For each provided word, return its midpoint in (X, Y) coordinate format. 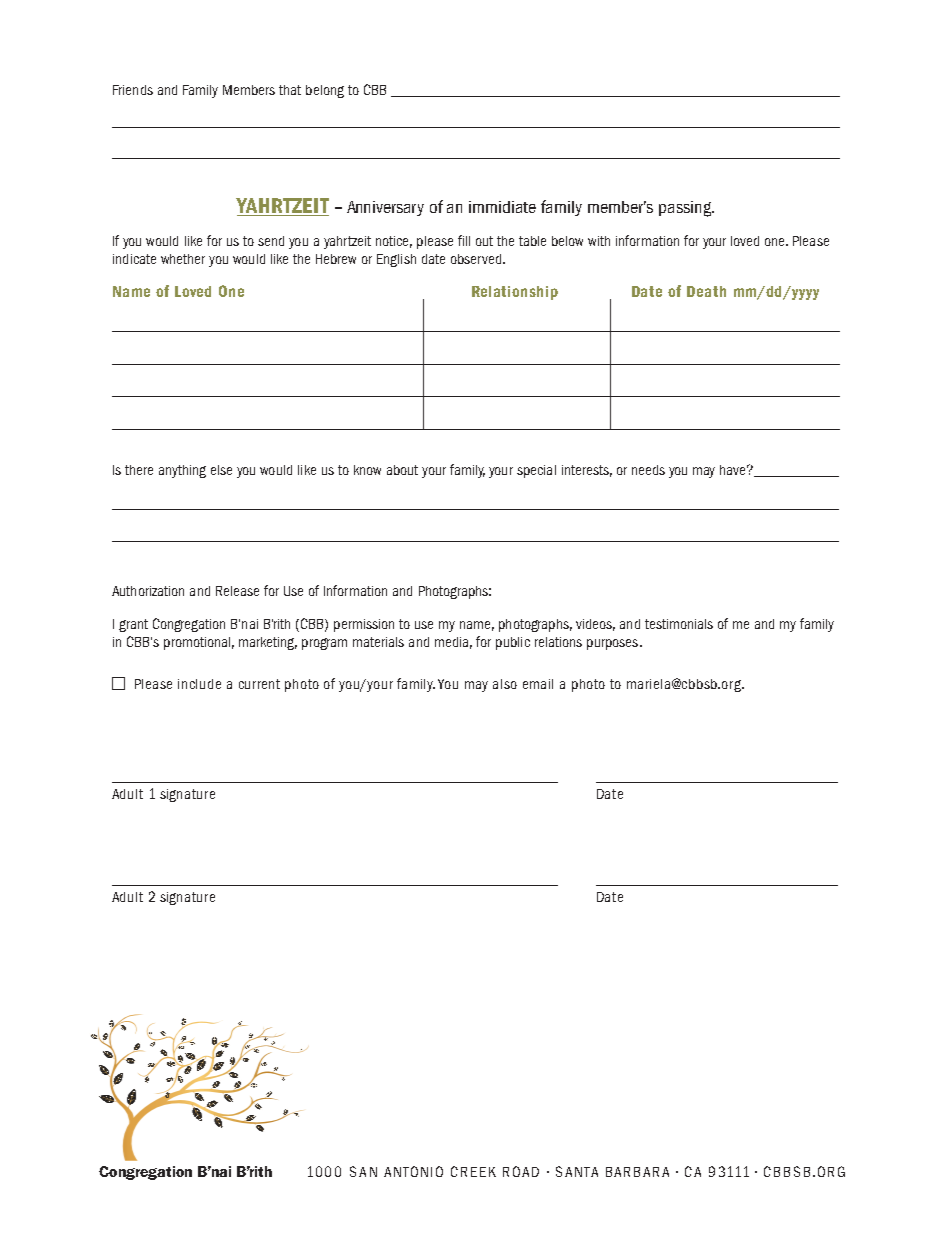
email (538, 684)
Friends (133, 90)
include (199, 684)
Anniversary (385, 208)
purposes (614, 644)
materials (378, 642)
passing (686, 209)
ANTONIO (413, 1171)
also (505, 684)
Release (237, 591)
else (221, 470)
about (402, 470)
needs (648, 470)
